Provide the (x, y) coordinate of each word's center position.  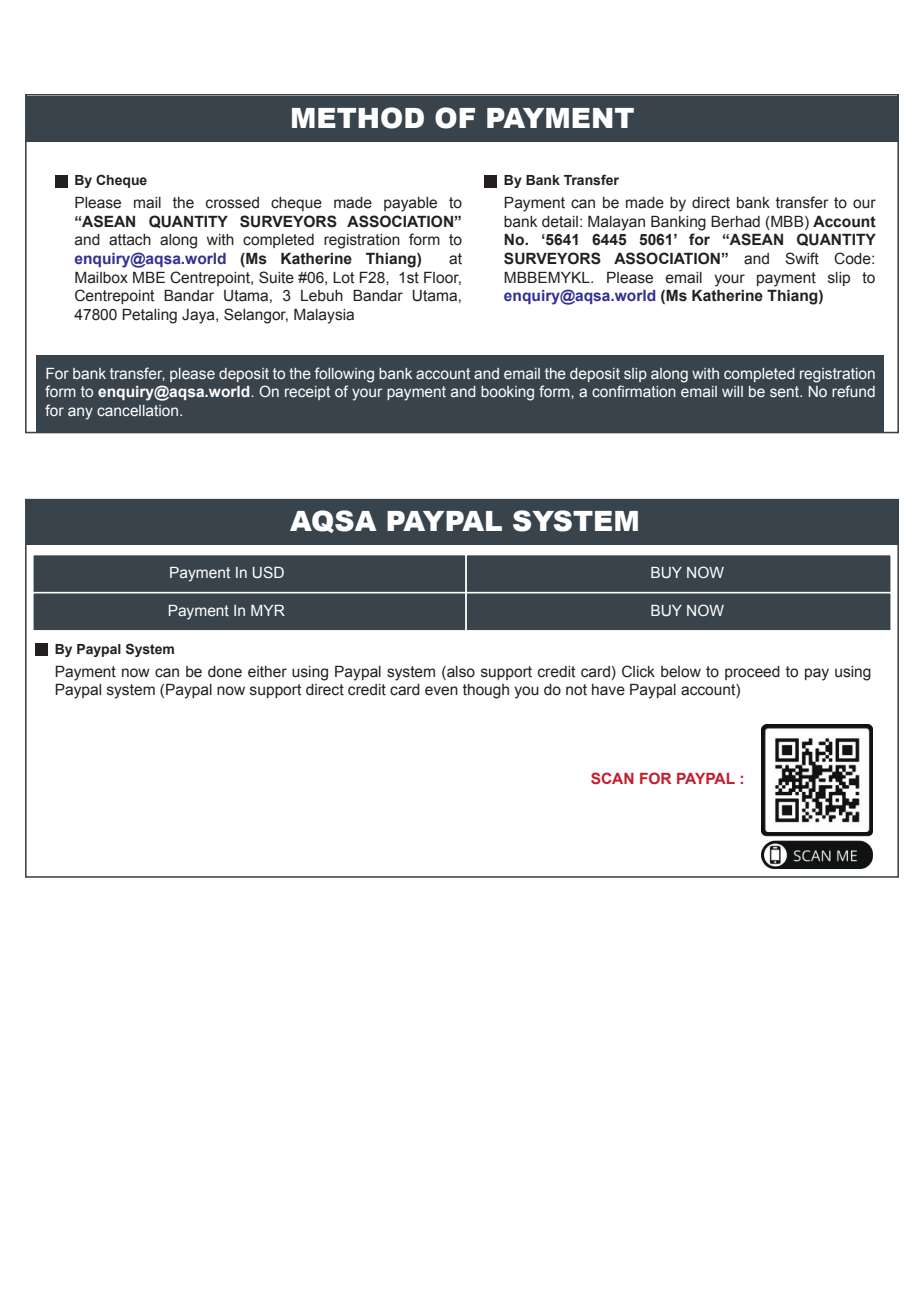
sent (785, 391)
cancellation (139, 410)
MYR (268, 610)
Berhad (735, 222)
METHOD (358, 118)
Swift (802, 258)
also (460, 672)
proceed (752, 673)
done (225, 672)
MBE (149, 277)
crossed (232, 203)
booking (507, 393)
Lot (344, 278)
